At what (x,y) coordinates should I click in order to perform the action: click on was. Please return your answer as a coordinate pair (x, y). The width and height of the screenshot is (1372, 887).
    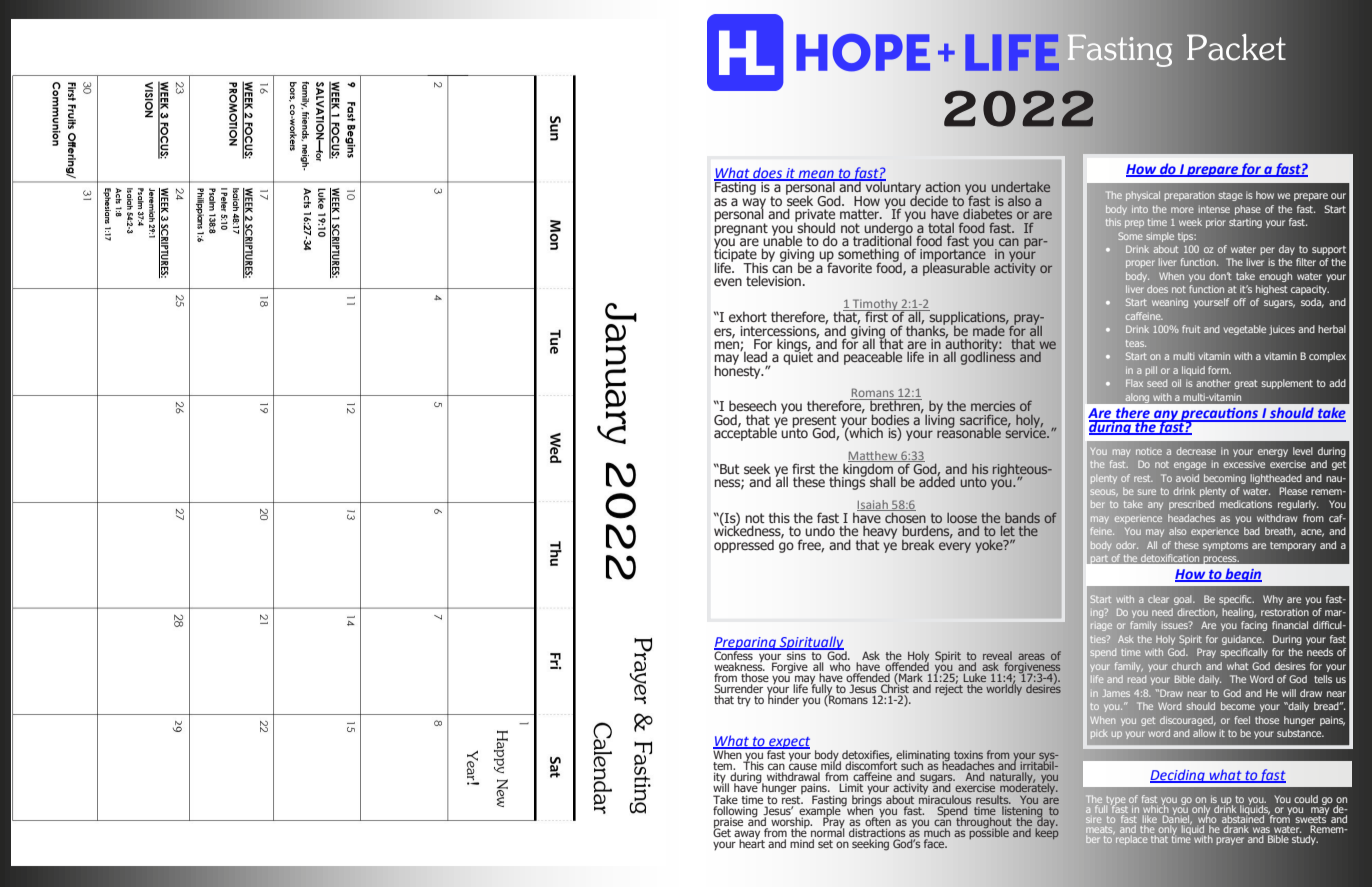
    Looking at the image, I should click on (1262, 831).
